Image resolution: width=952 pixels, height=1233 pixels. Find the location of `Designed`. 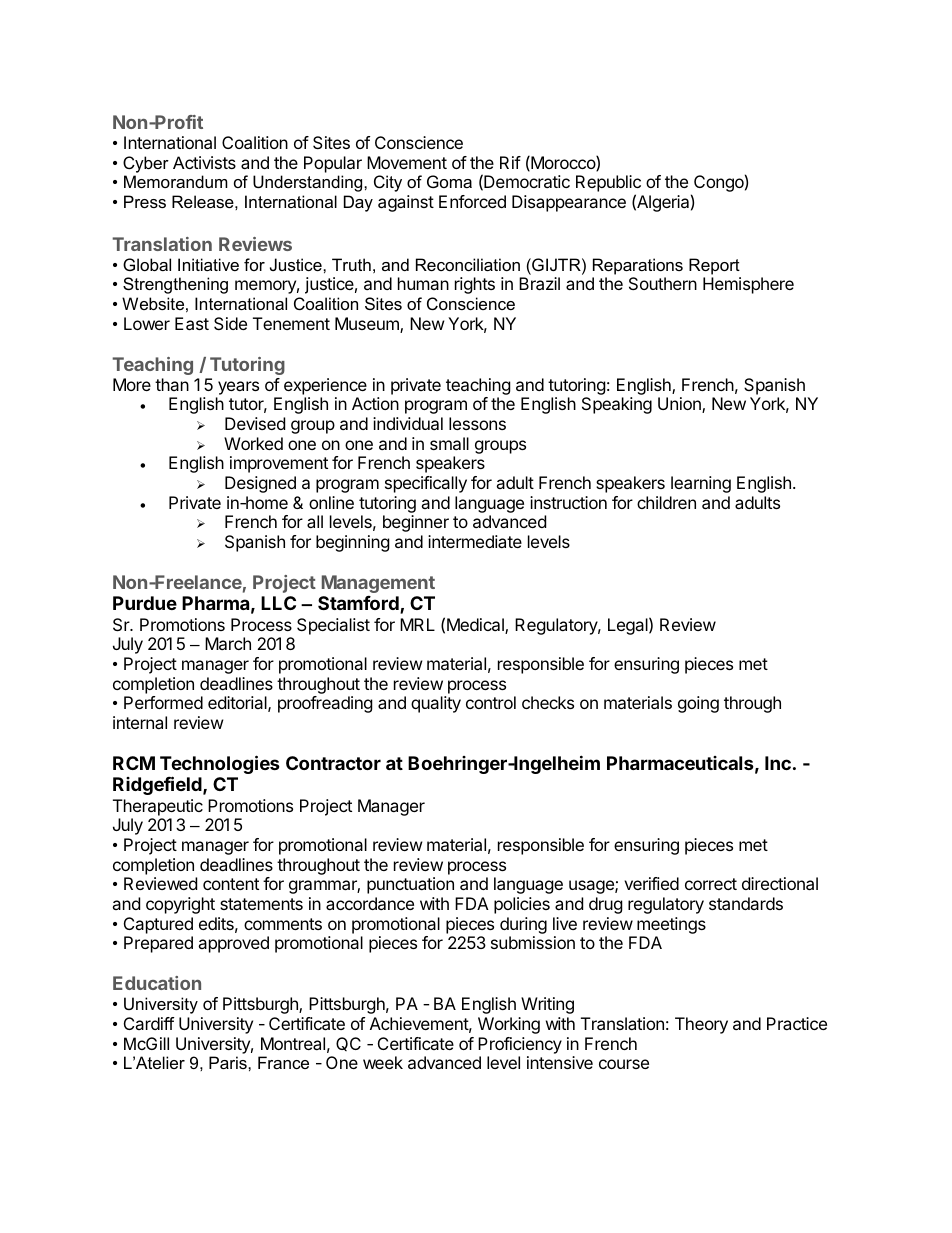

Designed is located at coordinates (260, 484).
